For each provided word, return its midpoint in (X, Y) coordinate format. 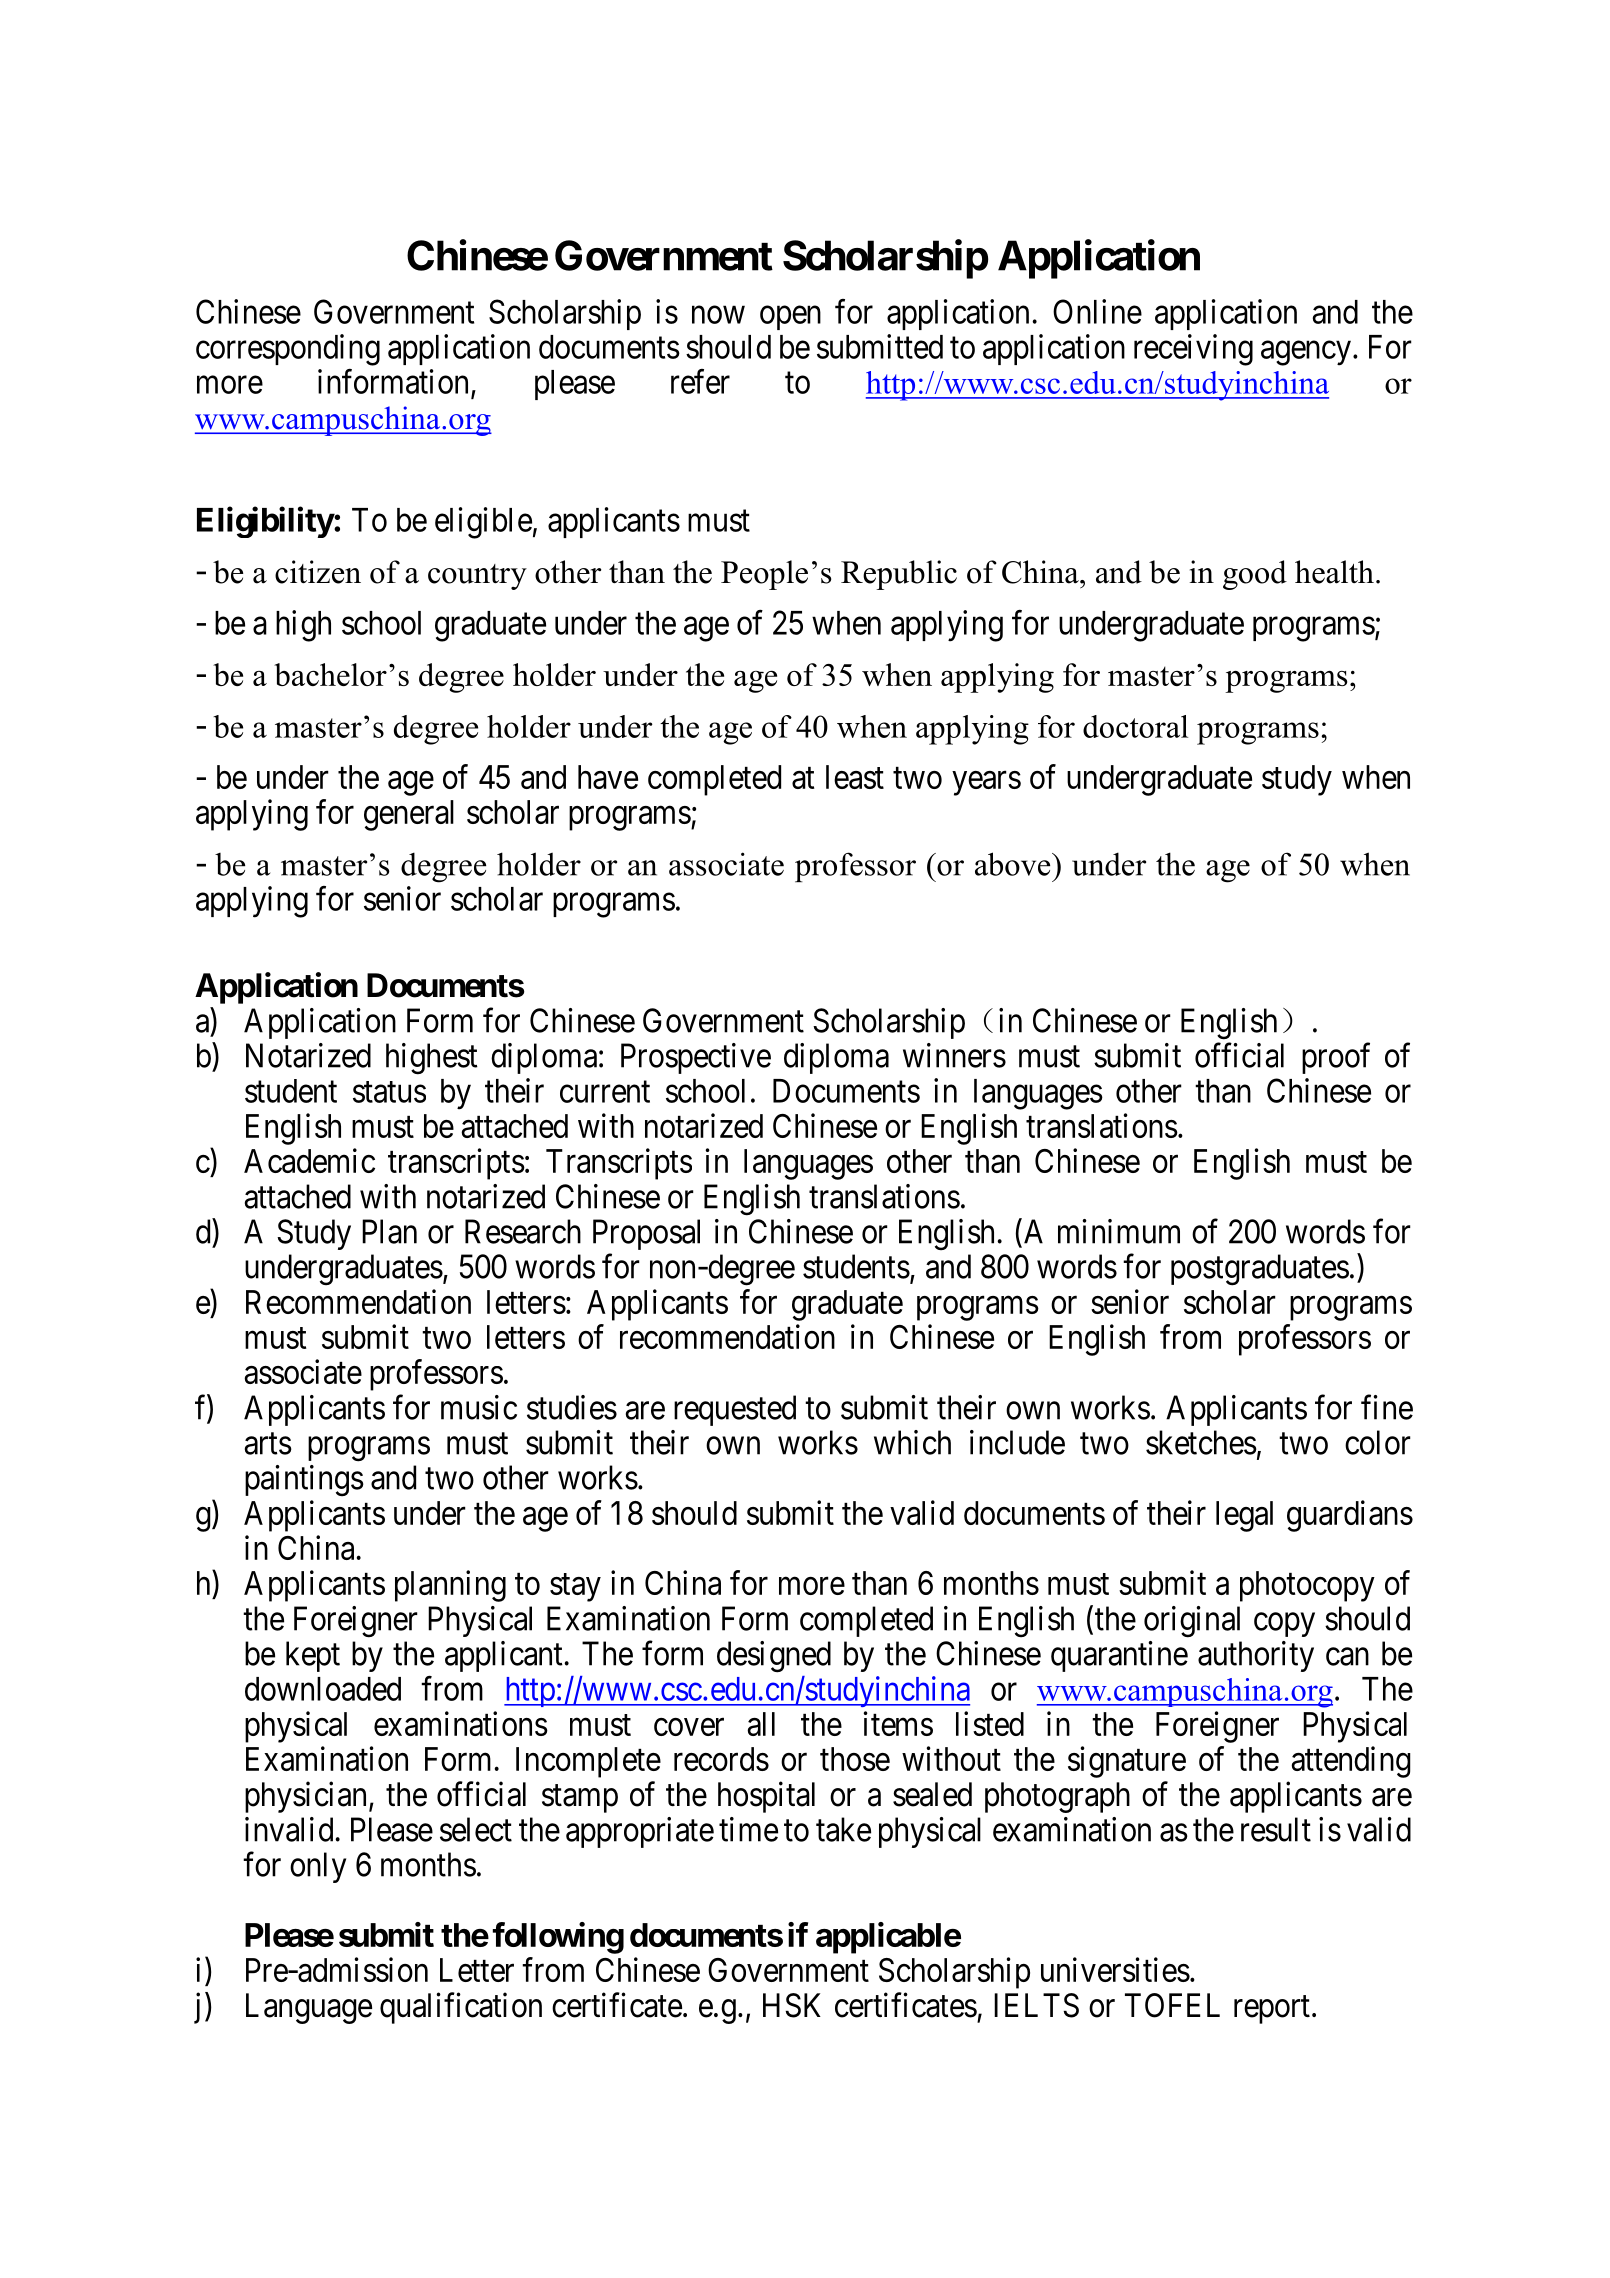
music (479, 1407)
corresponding (288, 350)
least (855, 777)
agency (1306, 353)
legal (1244, 1516)
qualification (461, 2008)
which (912, 1442)
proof (1336, 1058)
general (409, 815)
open (790, 318)
